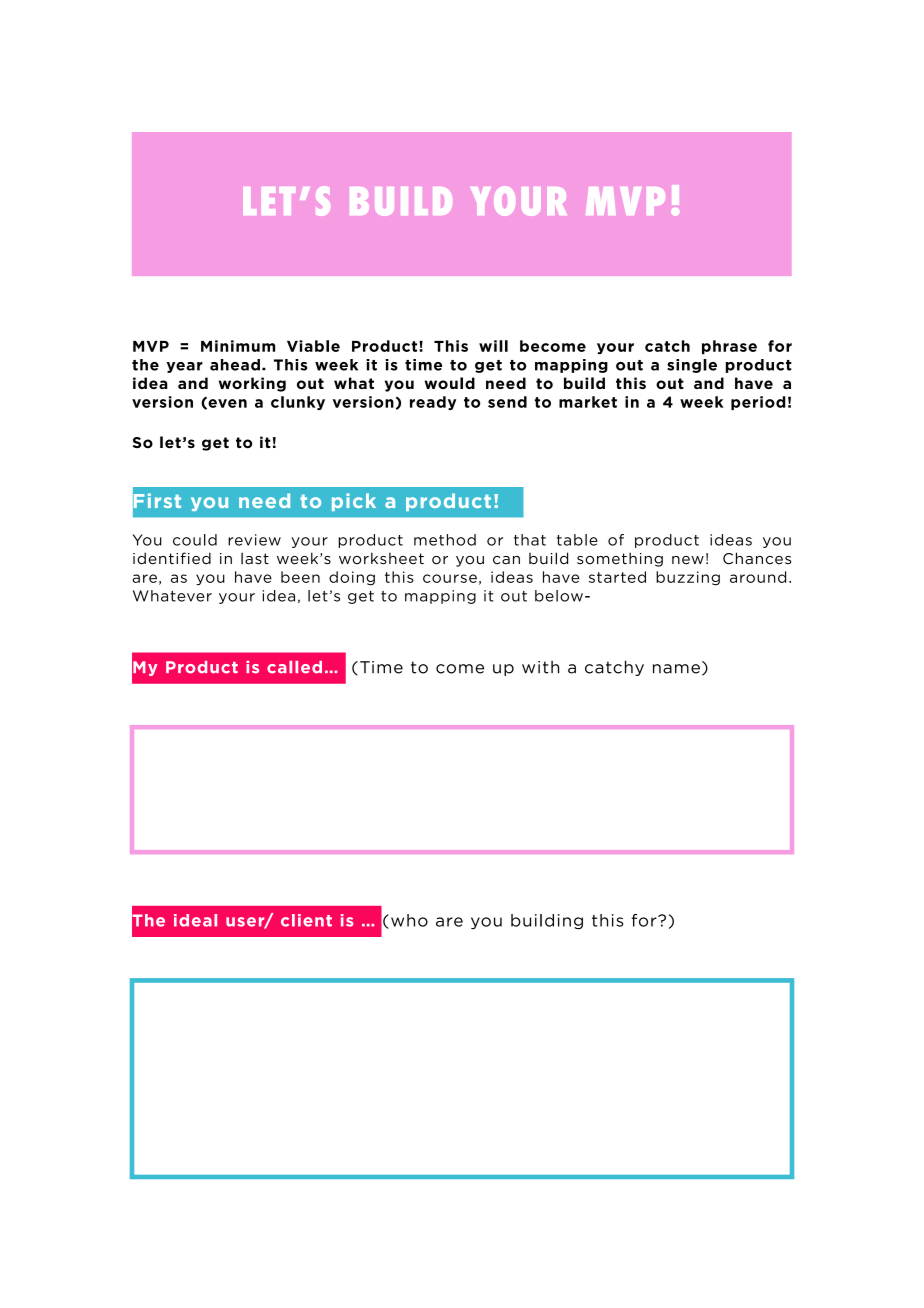 This image has height=1308, width=924. What do you see at coordinates (294, 667) in the image?
I see `called` at bounding box center [294, 667].
